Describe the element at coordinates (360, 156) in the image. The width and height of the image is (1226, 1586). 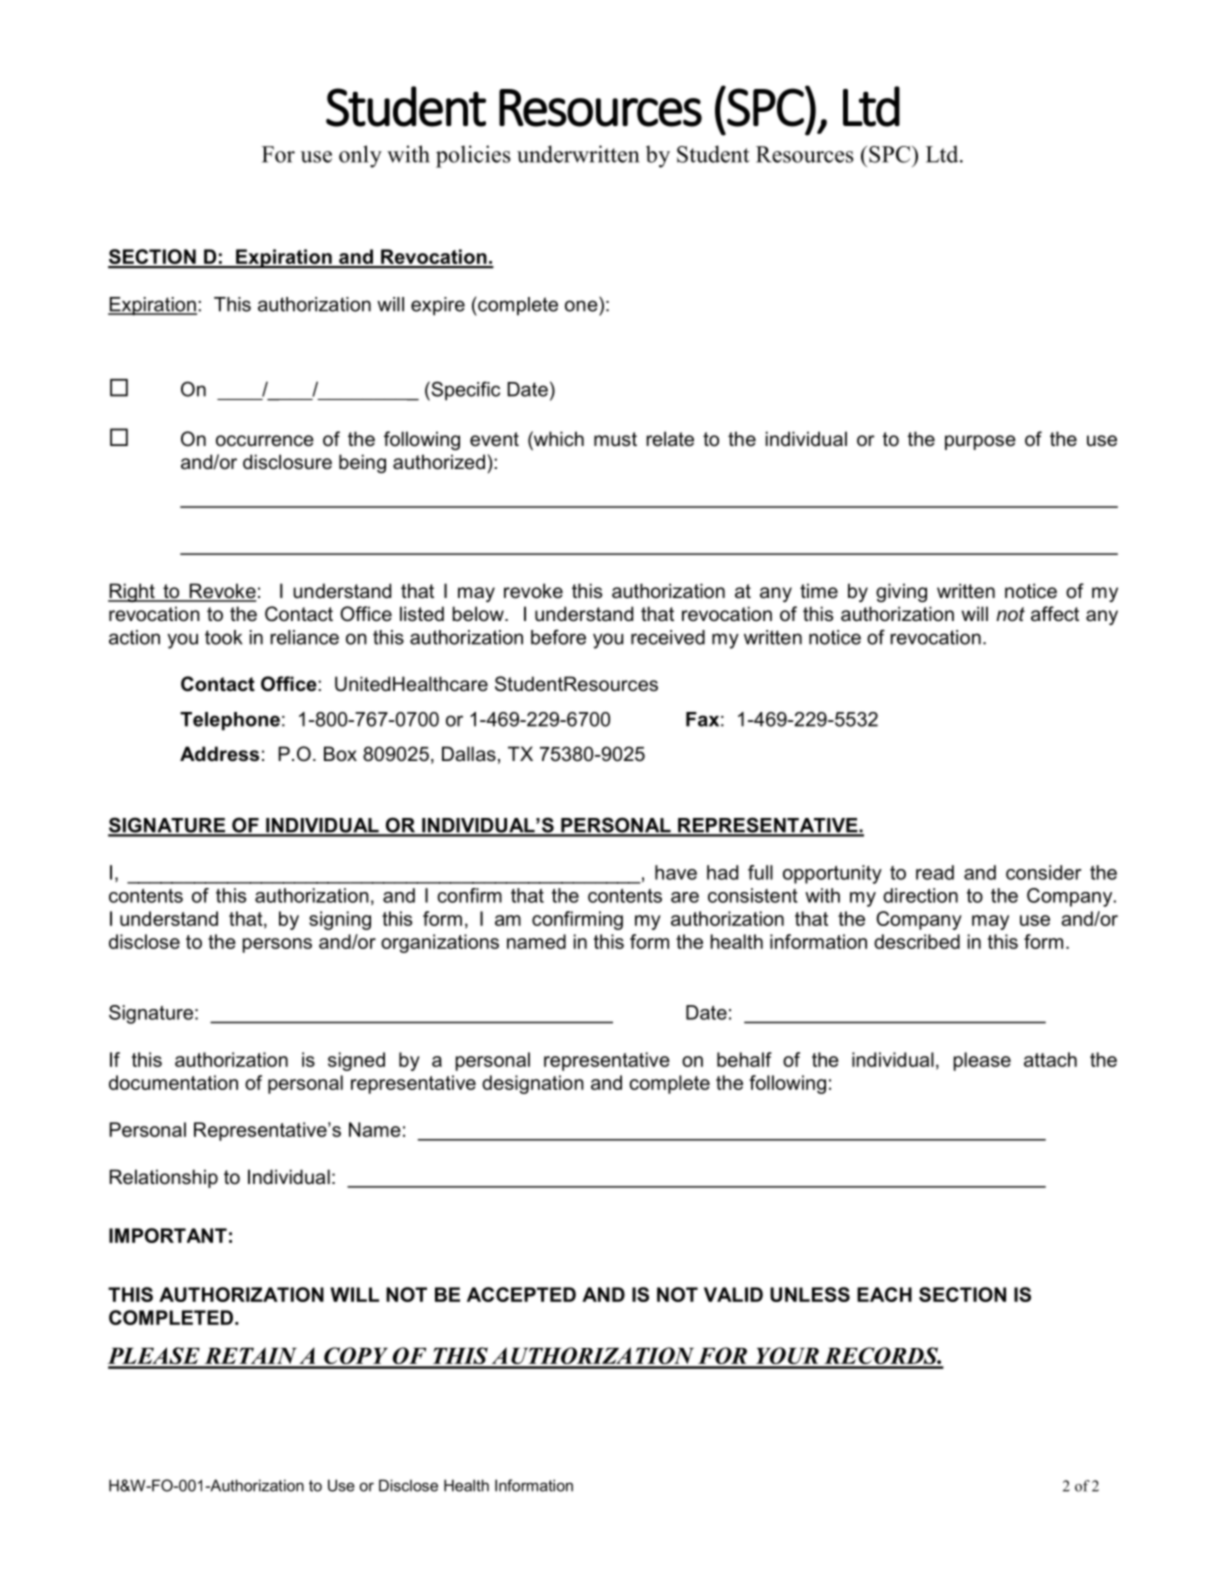
I see `only` at that location.
